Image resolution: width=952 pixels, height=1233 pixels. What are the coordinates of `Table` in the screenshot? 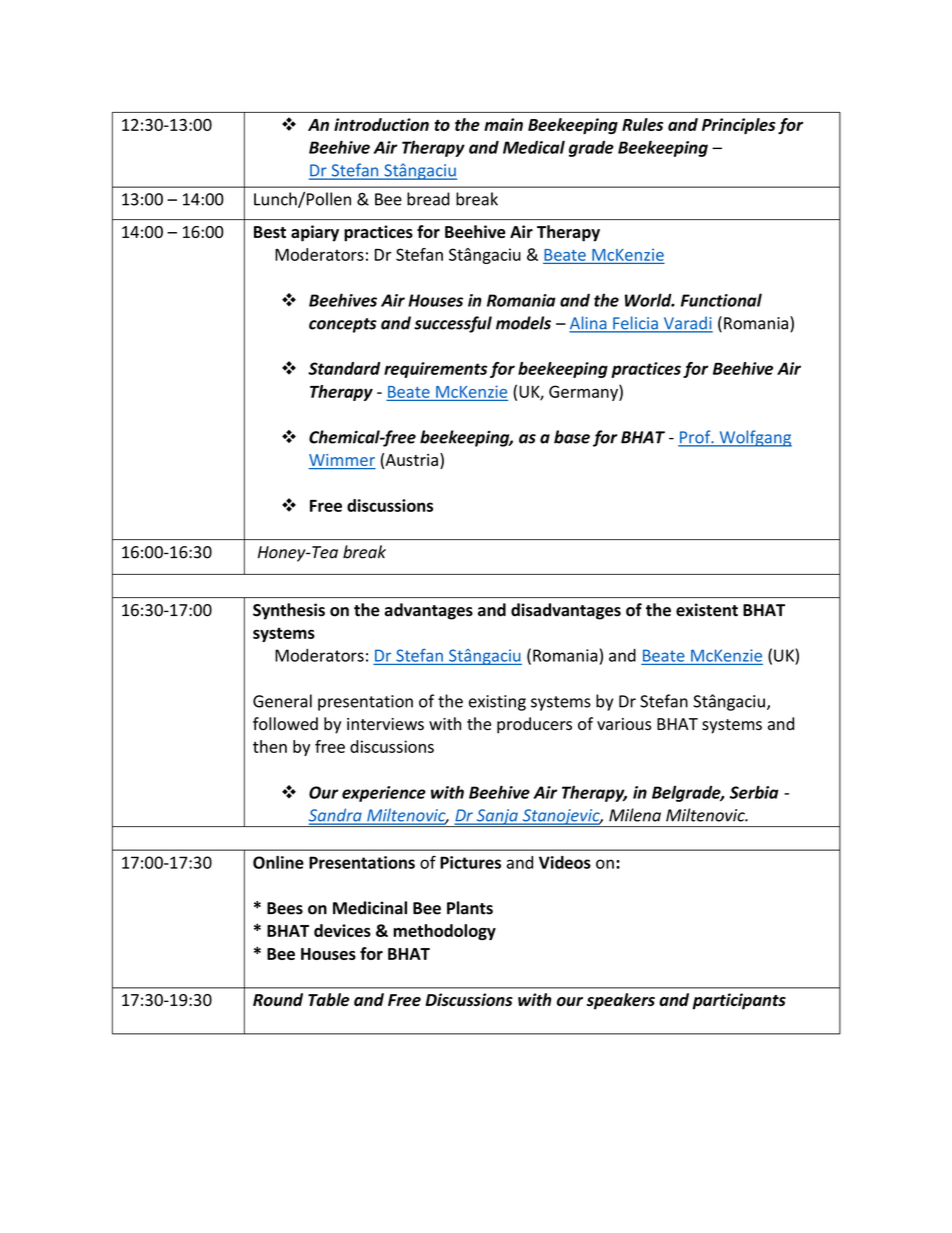 It's located at (329, 999).
